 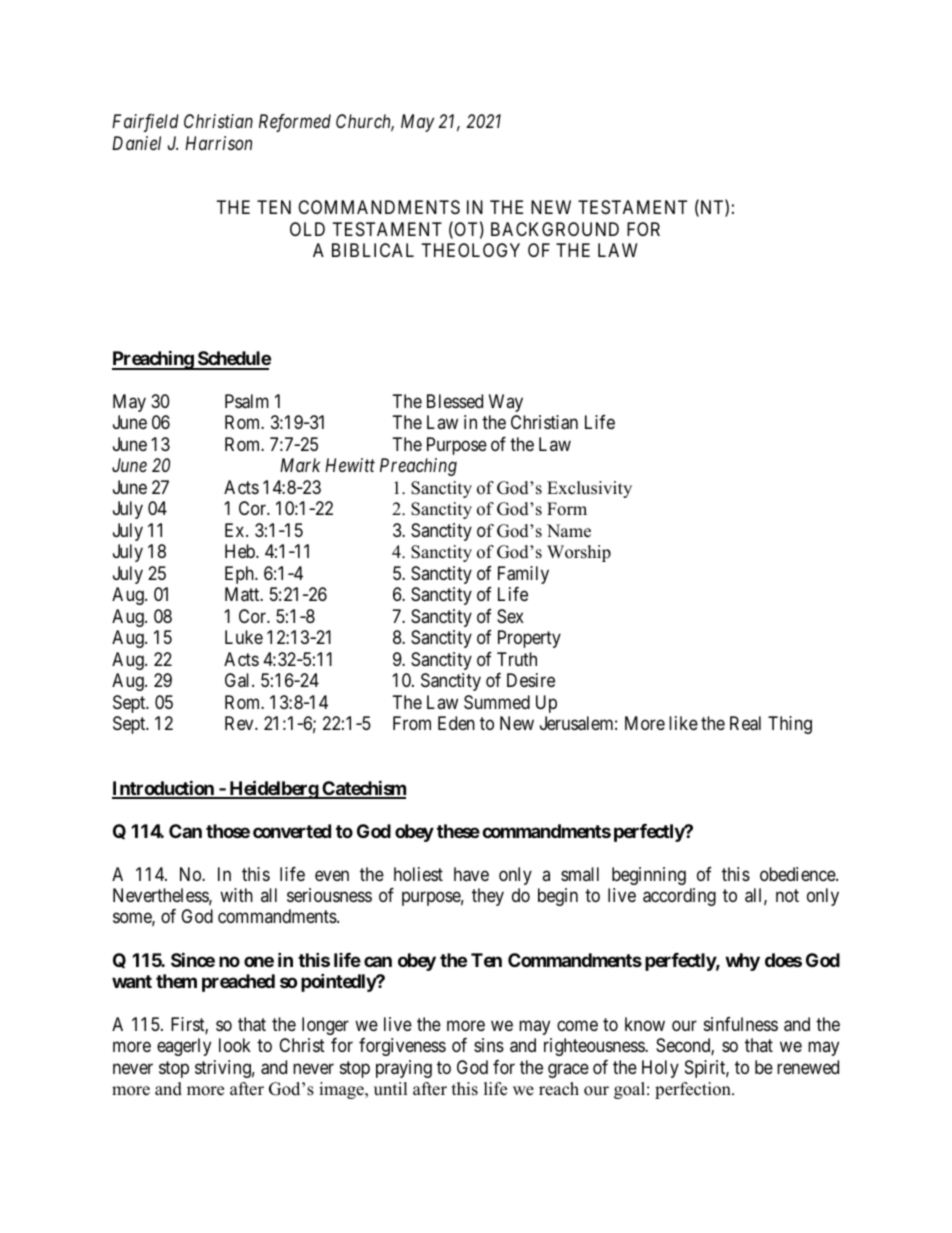 What do you see at coordinates (555, 229) in the page?
I see `BACKGROUND` at bounding box center [555, 229].
